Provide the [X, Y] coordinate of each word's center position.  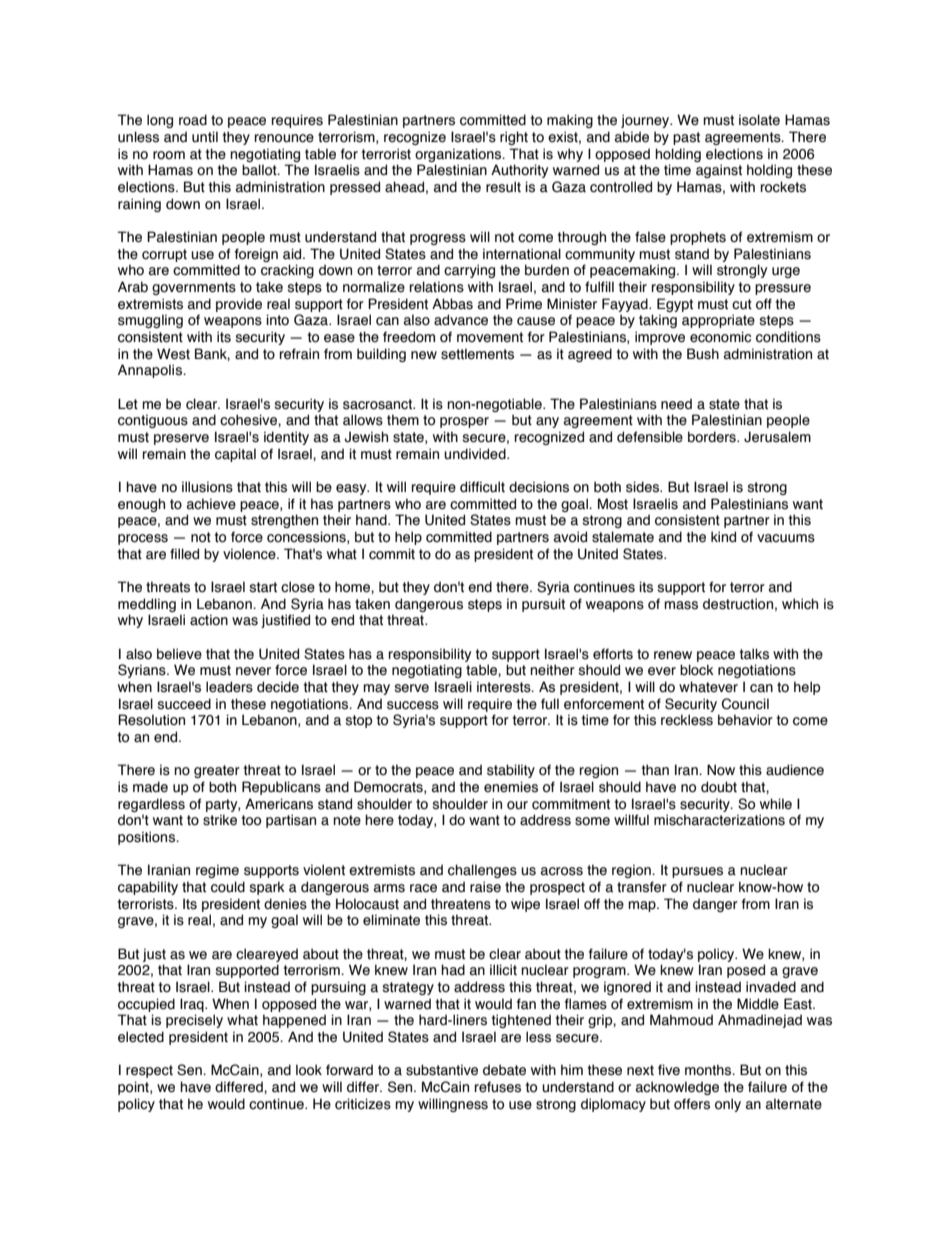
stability [511, 771]
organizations [459, 155]
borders [713, 437]
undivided [476, 454]
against [719, 171]
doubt [719, 787]
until [205, 137]
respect [149, 1071]
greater [217, 771]
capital [235, 455]
